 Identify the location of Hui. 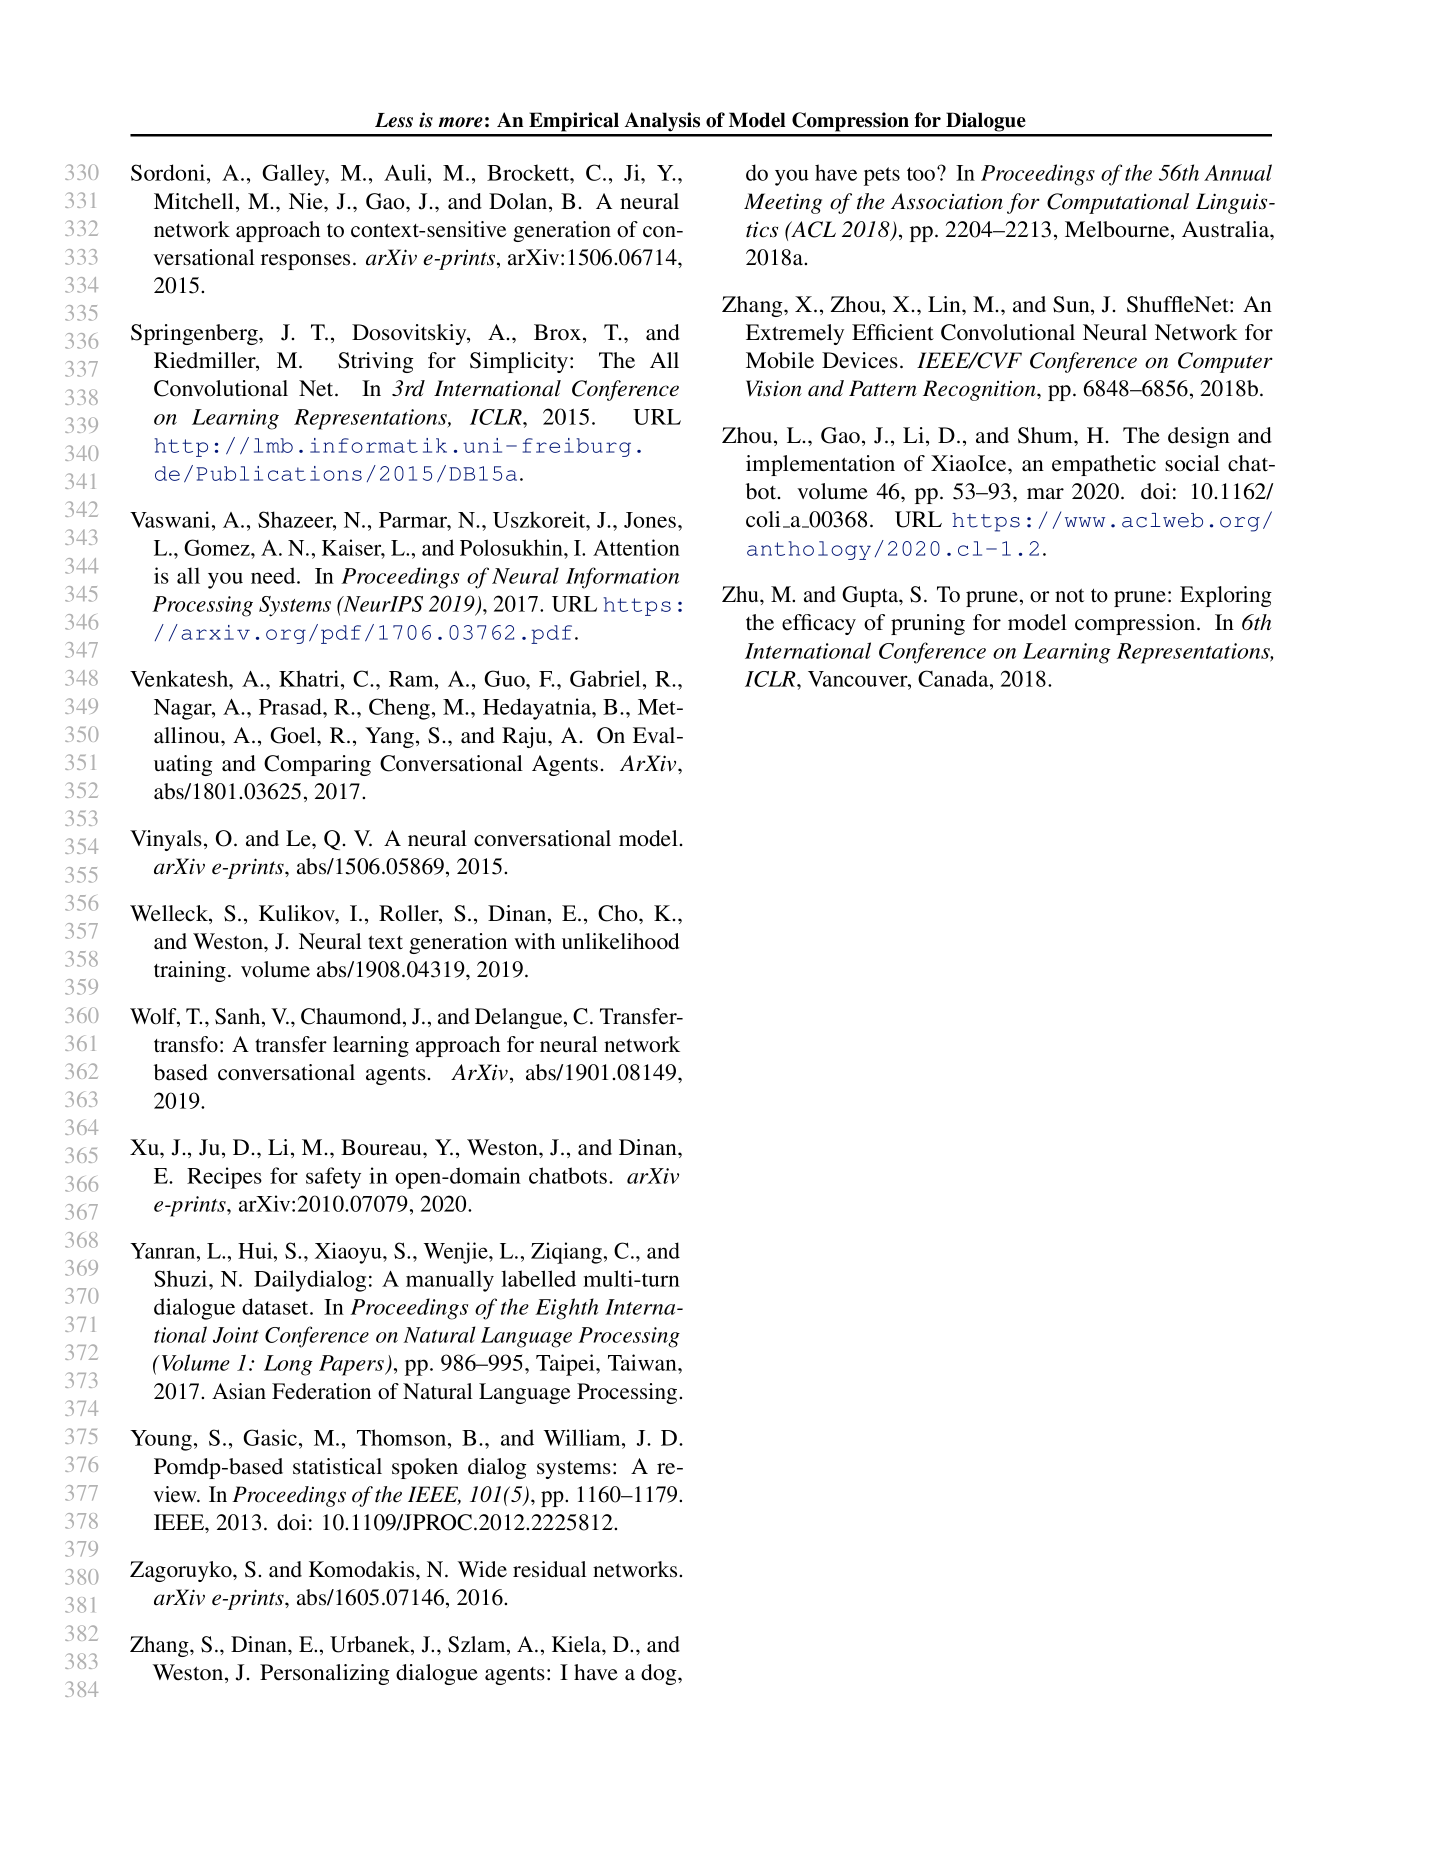
(256, 1250).
